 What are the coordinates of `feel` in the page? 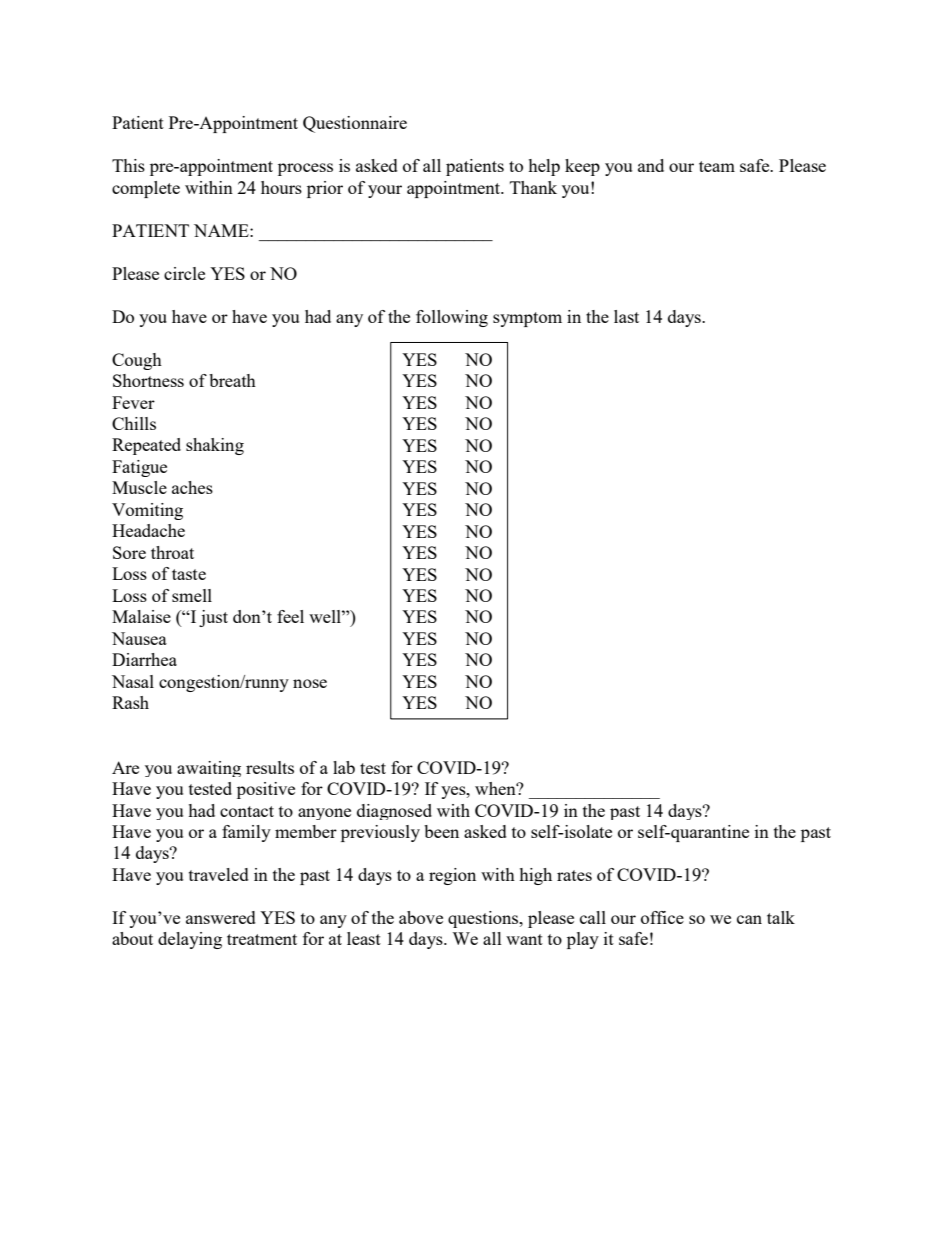 It's located at (290, 616).
